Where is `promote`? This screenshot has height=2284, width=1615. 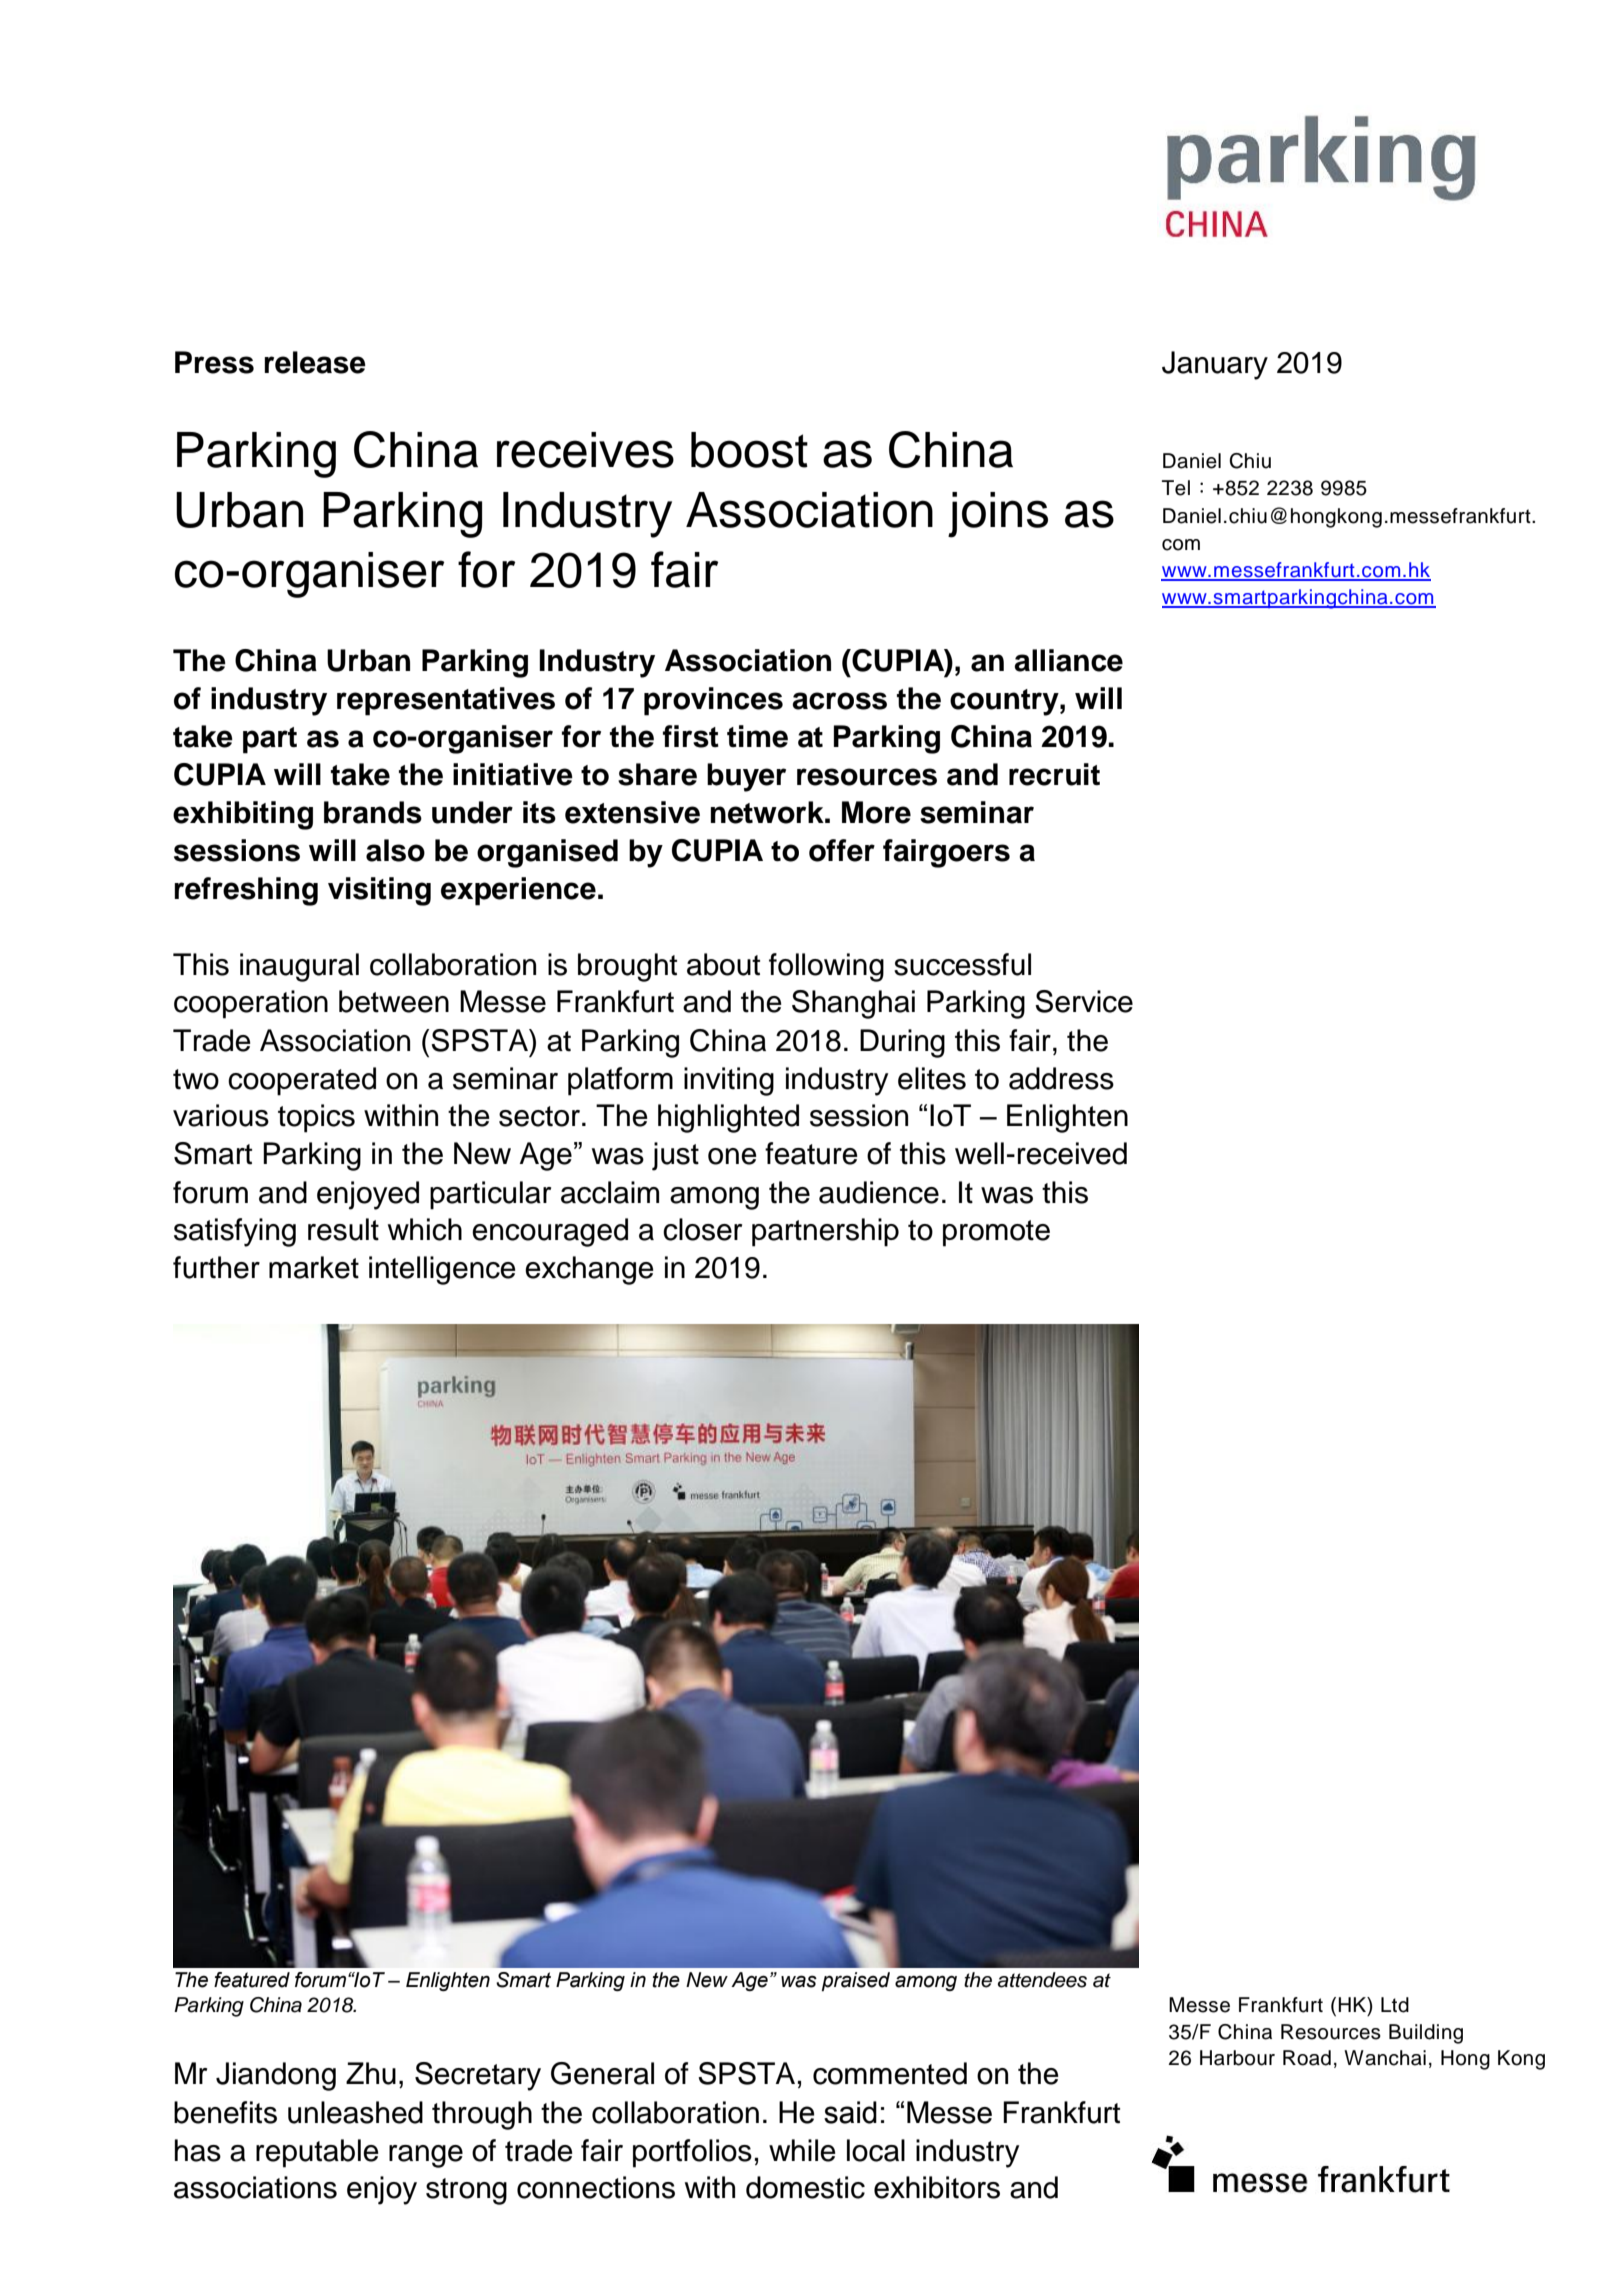 promote is located at coordinates (996, 1233).
